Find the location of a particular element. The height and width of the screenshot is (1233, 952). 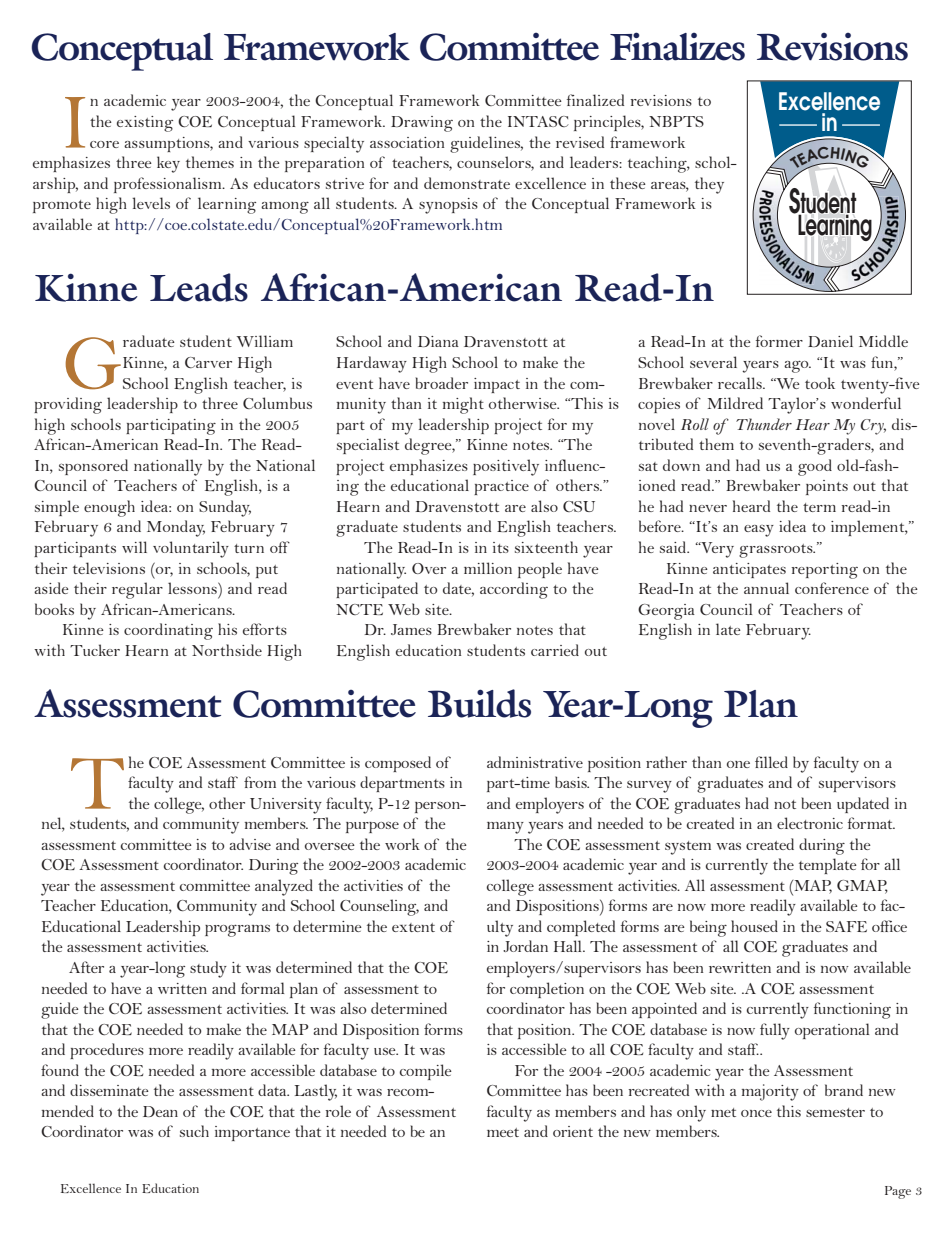

positively is located at coordinates (506, 467).
